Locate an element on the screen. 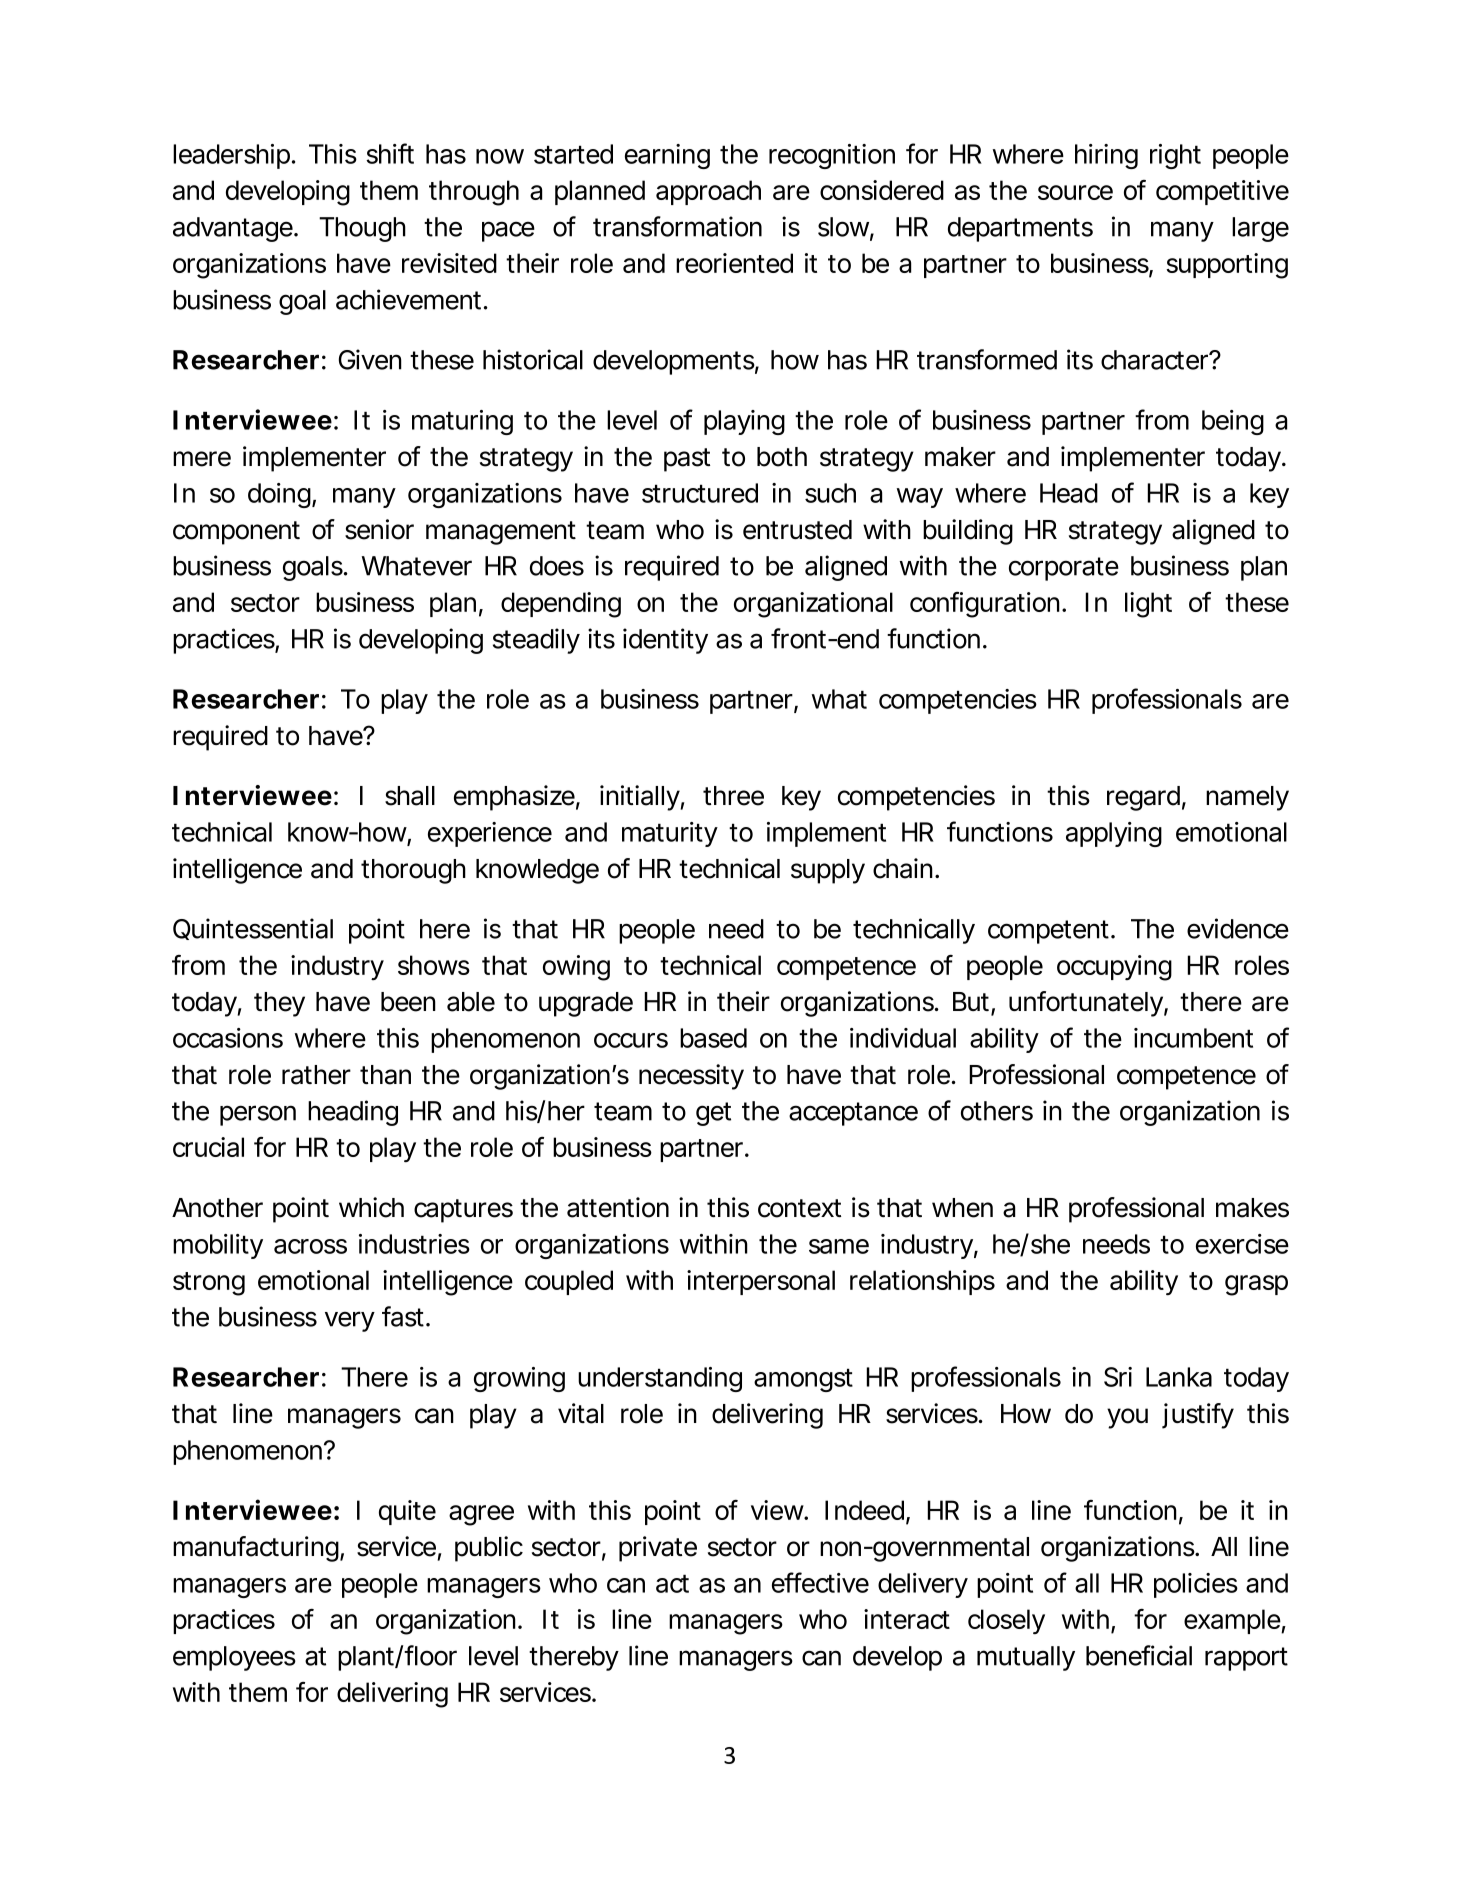 The width and height of the screenshot is (1460, 1889). right is located at coordinates (1175, 156).
